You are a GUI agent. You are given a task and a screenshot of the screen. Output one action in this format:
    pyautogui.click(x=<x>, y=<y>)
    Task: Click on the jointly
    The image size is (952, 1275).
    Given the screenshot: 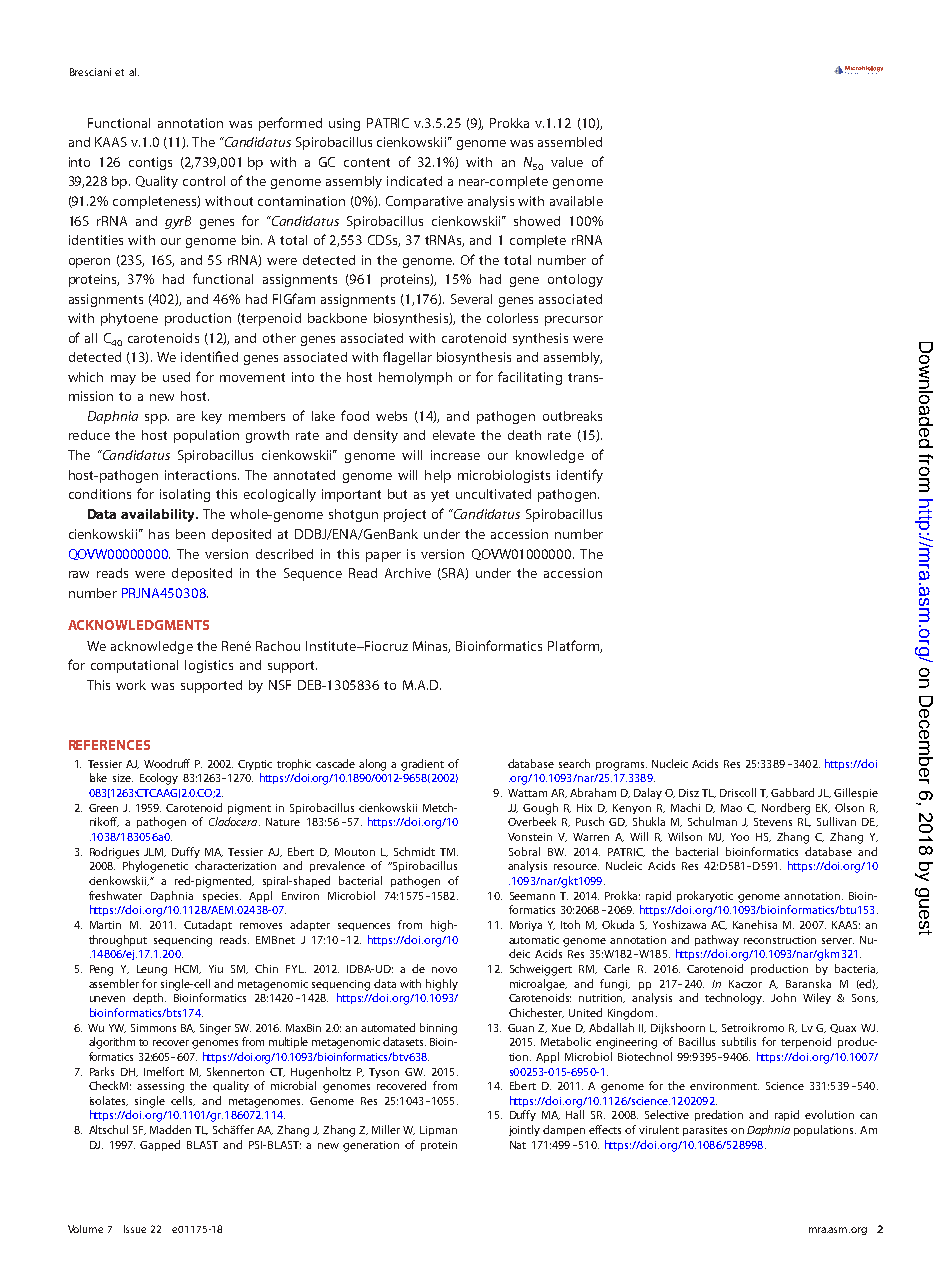 What is the action you would take?
    pyautogui.click(x=524, y=1130)
